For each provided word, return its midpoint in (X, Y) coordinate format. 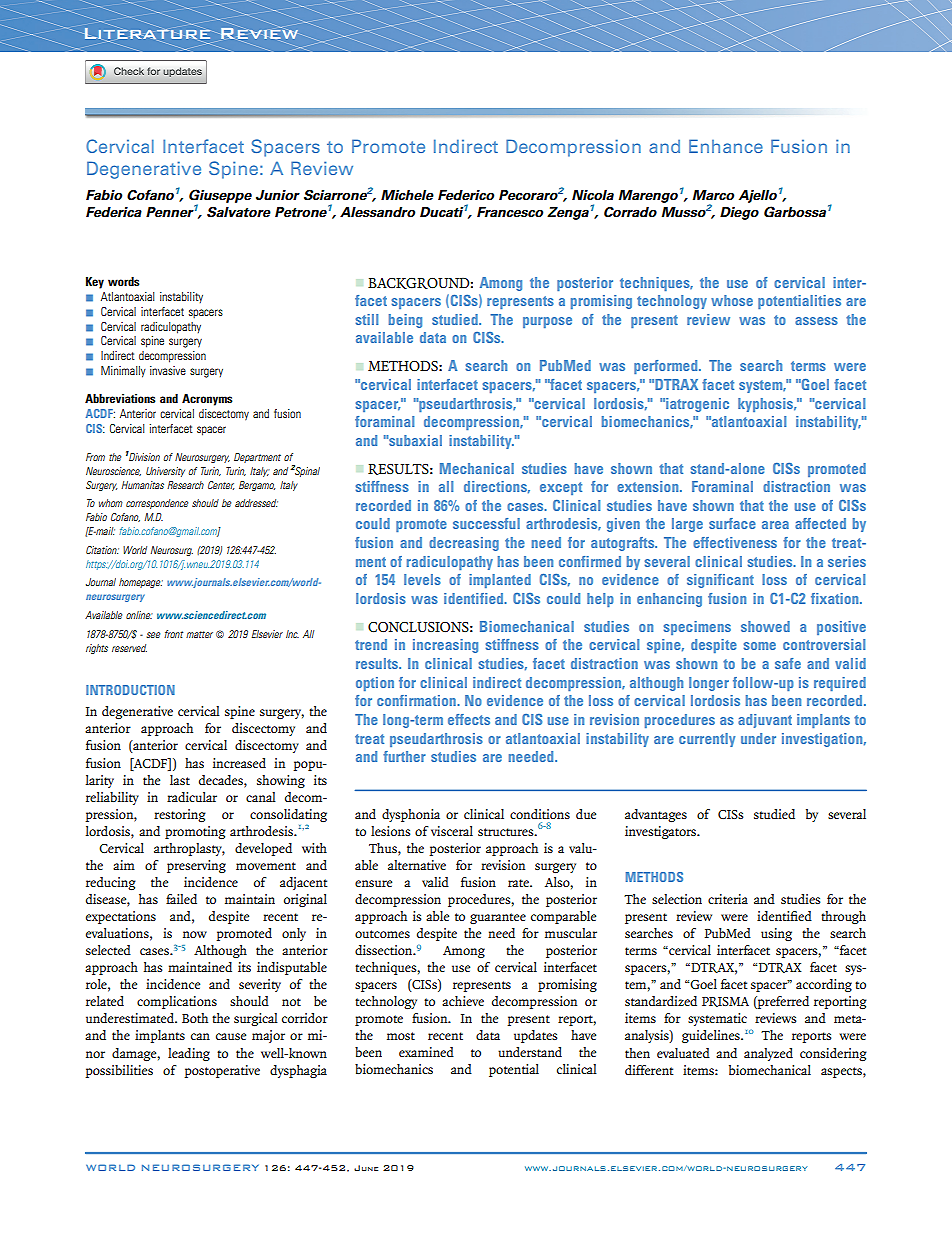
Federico (466, 195)
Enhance (726, 146)
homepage (141, 583)
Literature (147, 35)
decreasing (464, 544)
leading (189, 1054)
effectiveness (735, 542)
